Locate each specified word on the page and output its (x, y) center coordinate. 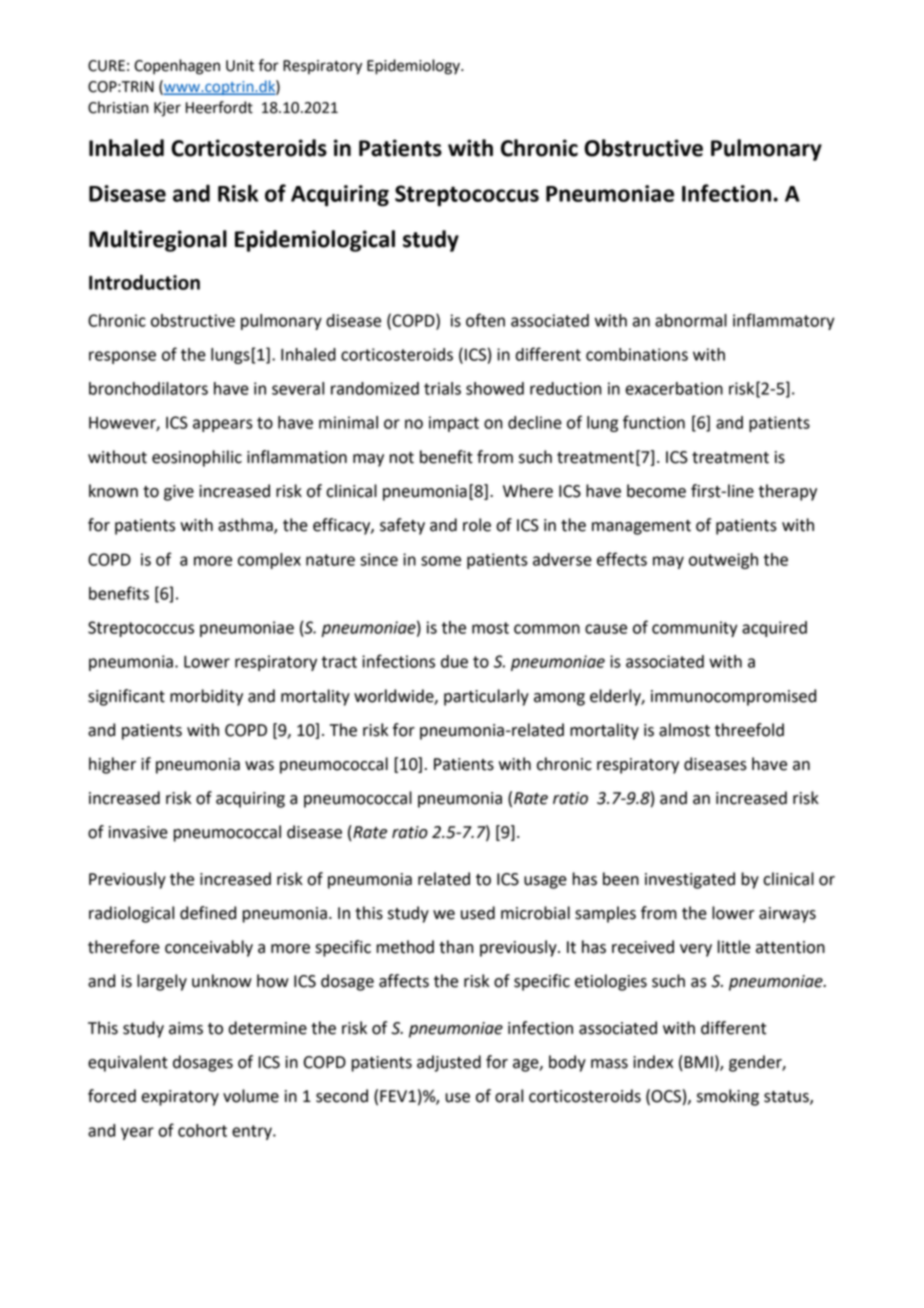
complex (269, 561)
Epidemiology (414, 67)
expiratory (180, 1098)
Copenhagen (177, 67)
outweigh (723, 561)
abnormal (691, 320)
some (441, 561)
